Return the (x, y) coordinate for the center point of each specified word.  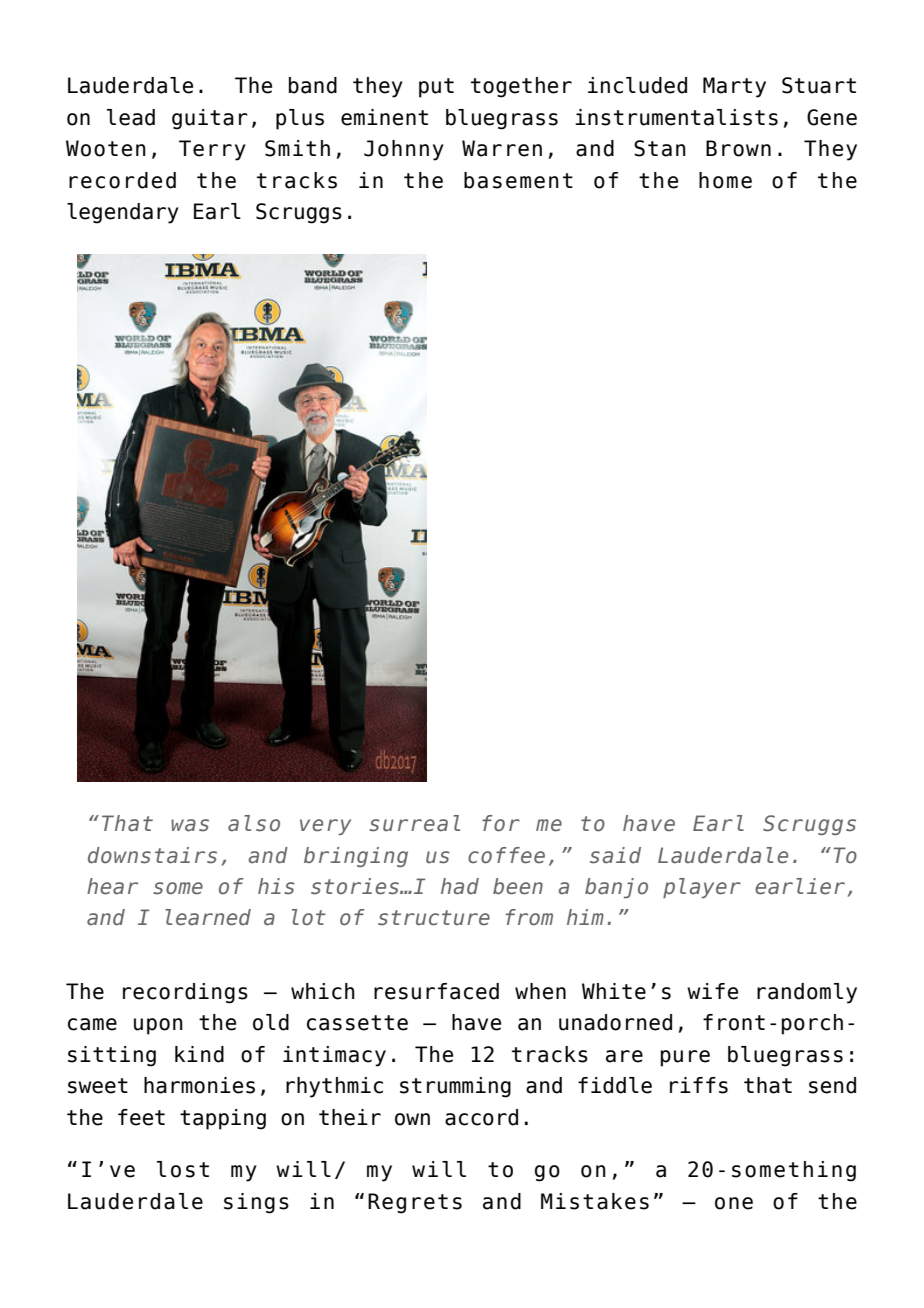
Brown (738, 148)
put (436, 88)
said (615, 855)
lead (131, 117)
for (501, 823)
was (190, 825)
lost (183, 1169)
